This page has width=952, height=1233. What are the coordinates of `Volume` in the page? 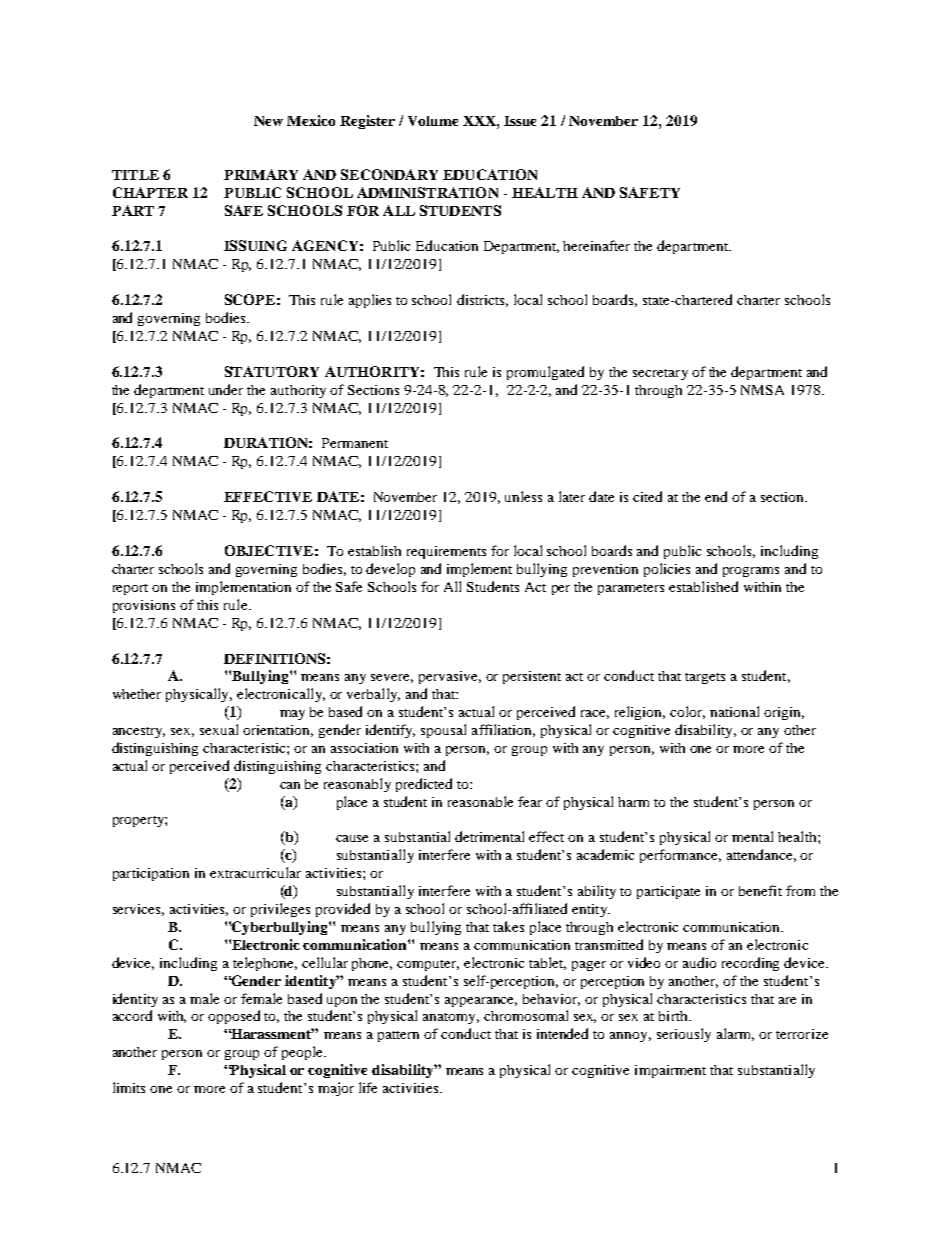 It's located at (433, 121).
